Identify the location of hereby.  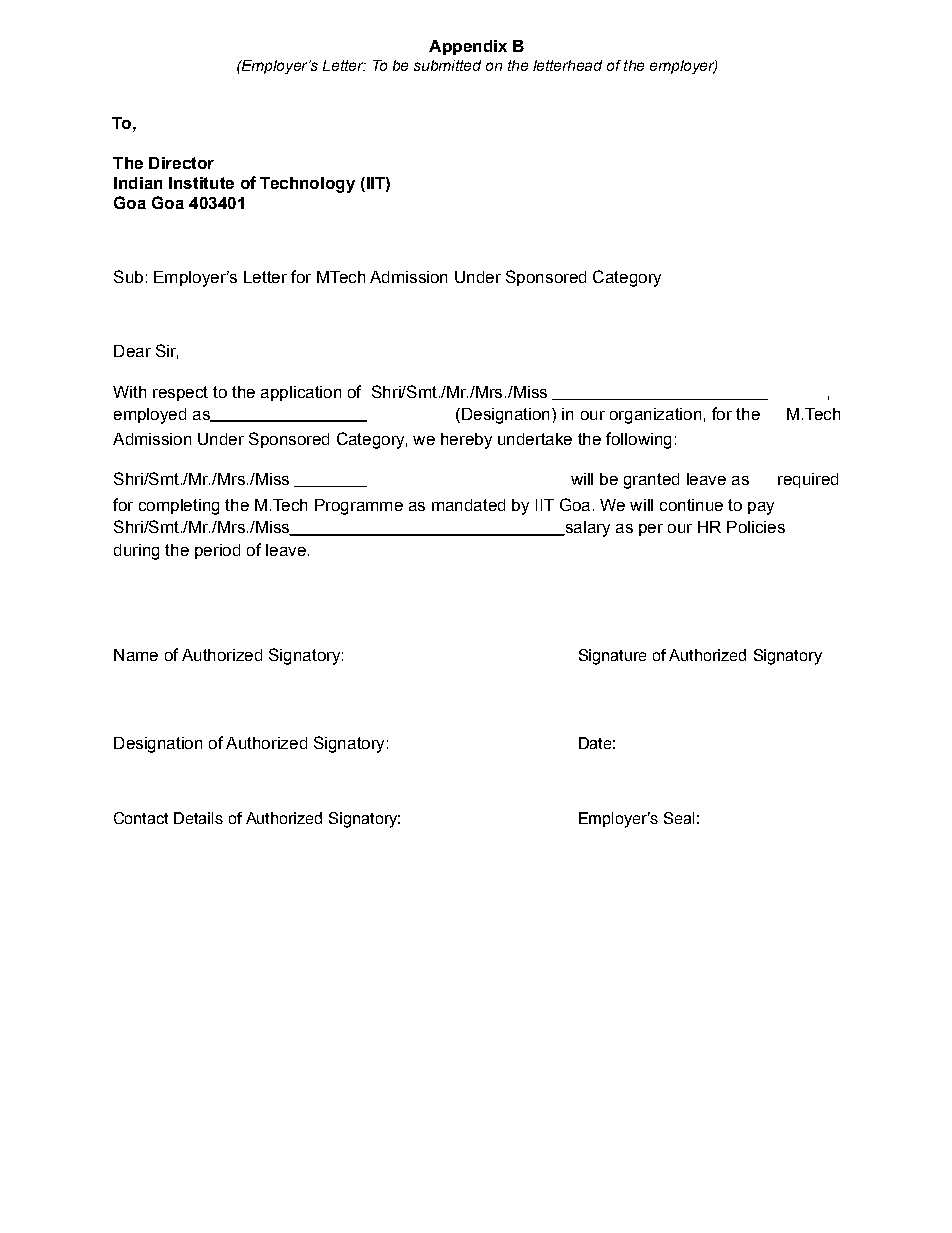
(466, 441).
